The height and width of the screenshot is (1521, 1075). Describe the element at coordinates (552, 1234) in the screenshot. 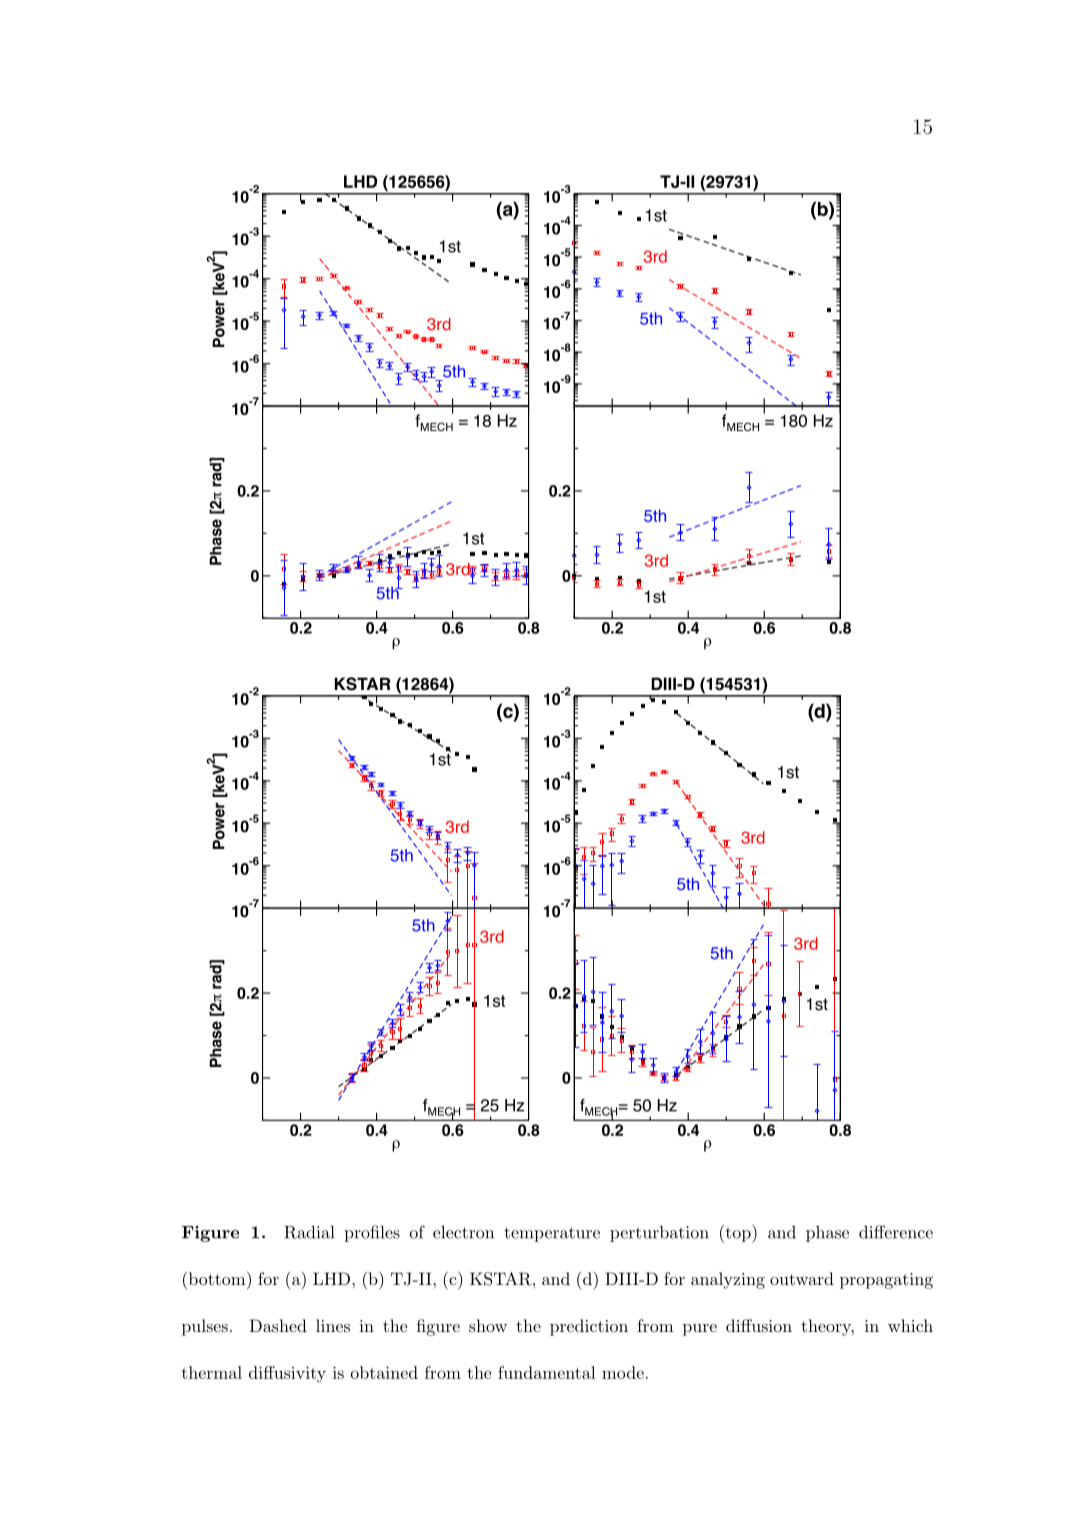

I see `temperature` at that location.
